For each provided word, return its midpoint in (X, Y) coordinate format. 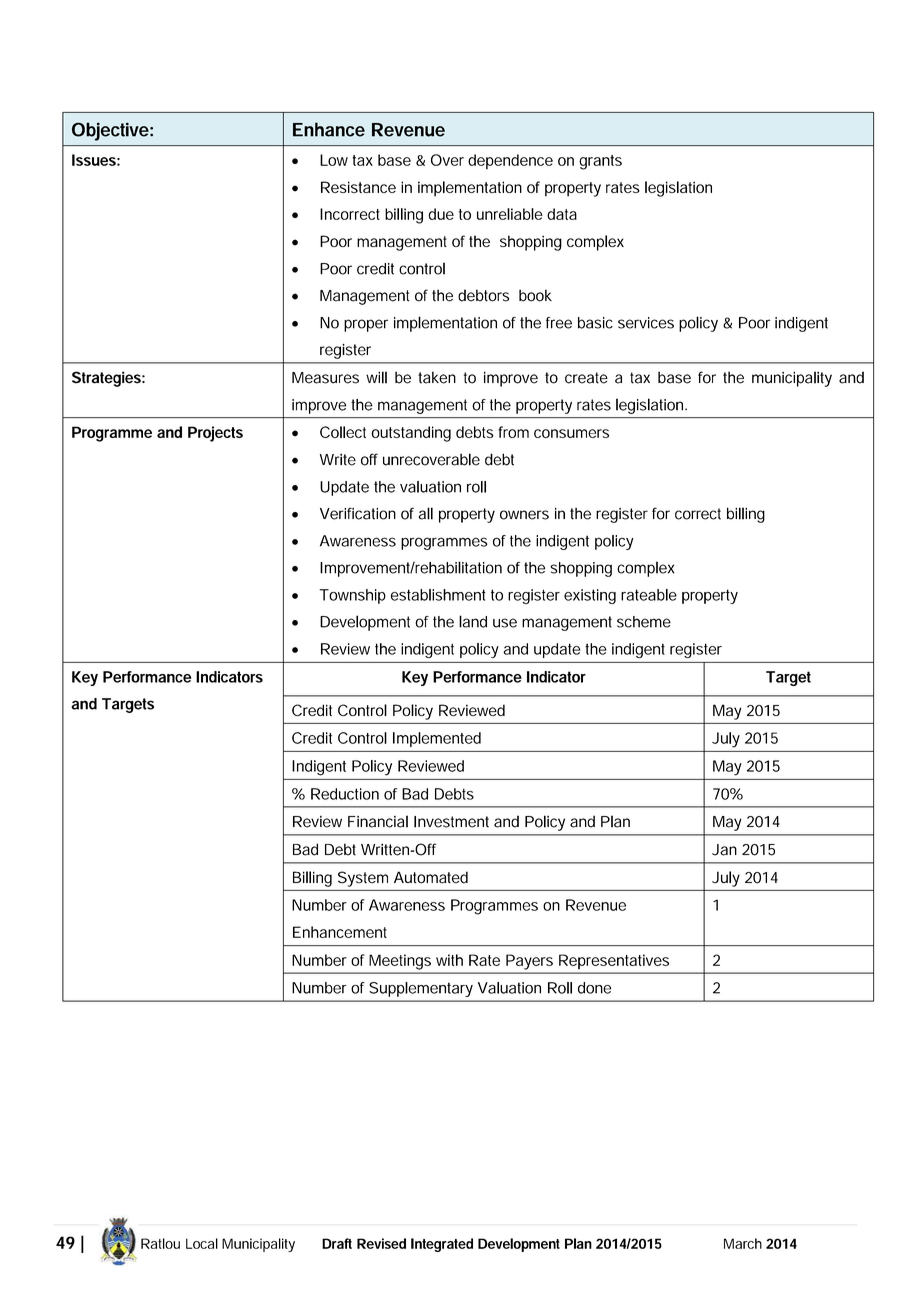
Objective (110, 131)
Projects (215, 434)
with (449, 960)
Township (352, 596)
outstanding (411, 434)
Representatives (614, 962)
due (441, 214)
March (743, 1243)
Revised (381, 1243)
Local (202, 1243)
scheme (644, 622)
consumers (571, 433)
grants (600, 162)
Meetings (400, 962)
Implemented (437, 739)
